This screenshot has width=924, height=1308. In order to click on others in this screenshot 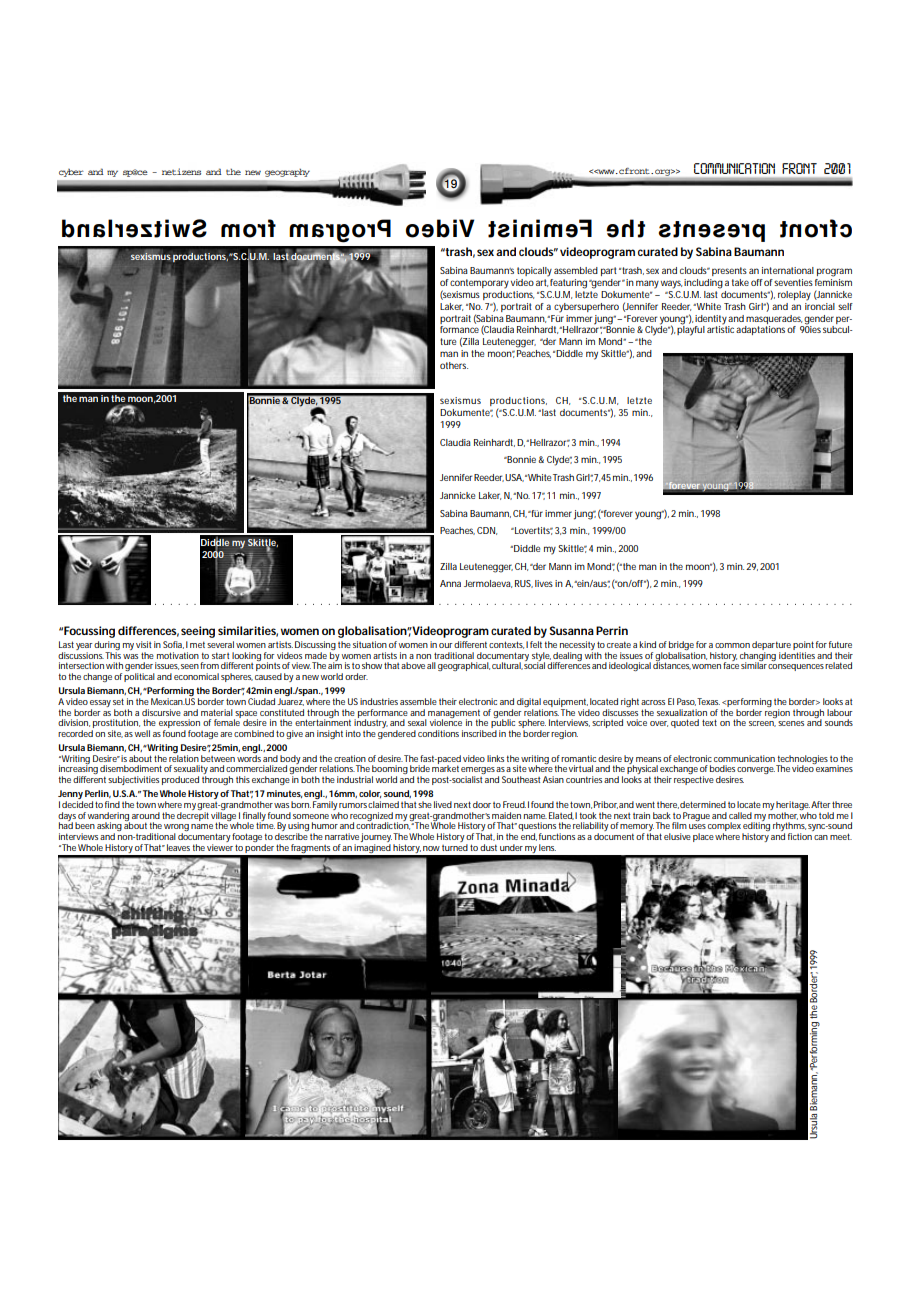, I will do `click(454, 365)`.
